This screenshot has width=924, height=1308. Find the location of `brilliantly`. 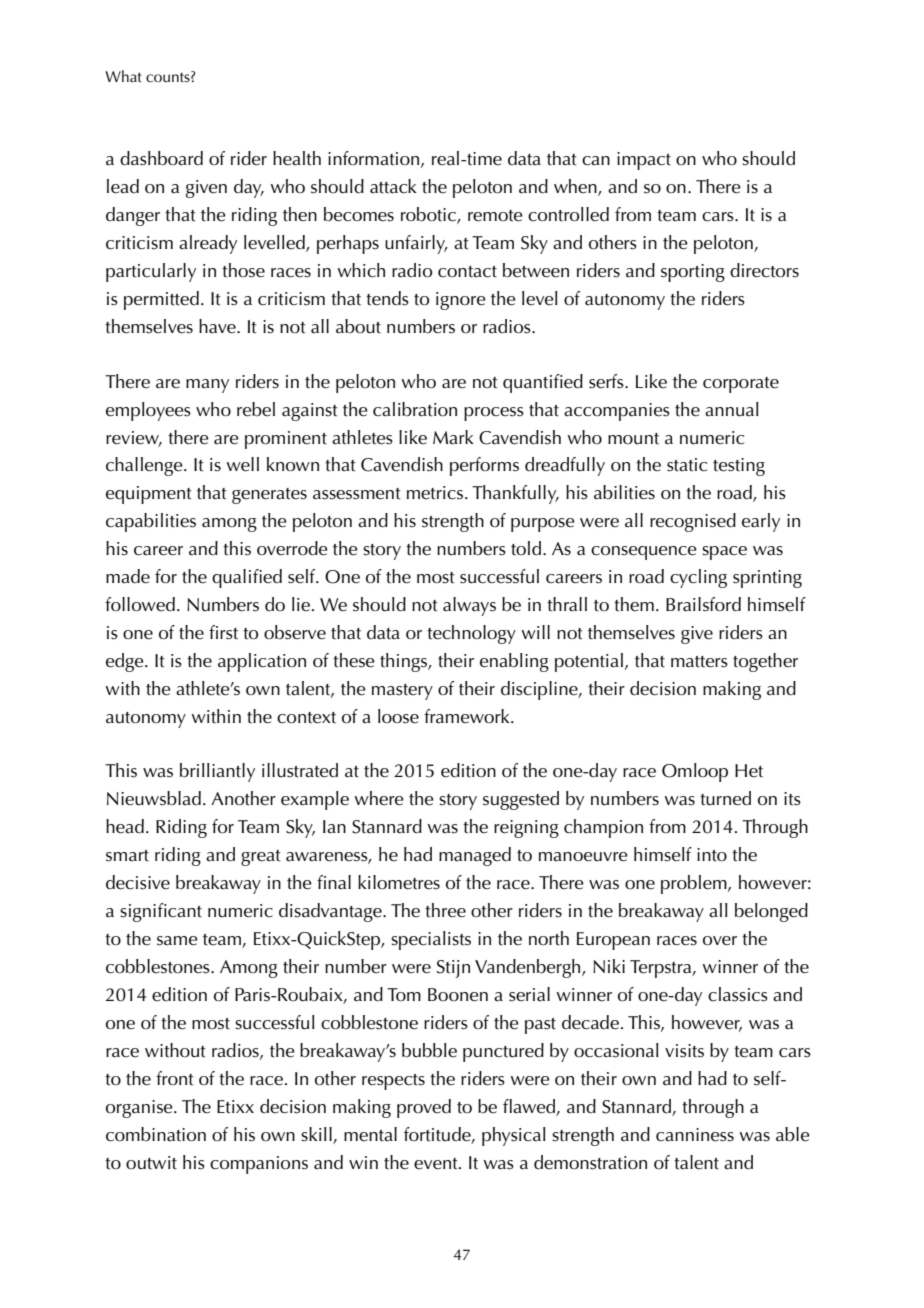

brilliantly is located at coordinates (217, 772).
